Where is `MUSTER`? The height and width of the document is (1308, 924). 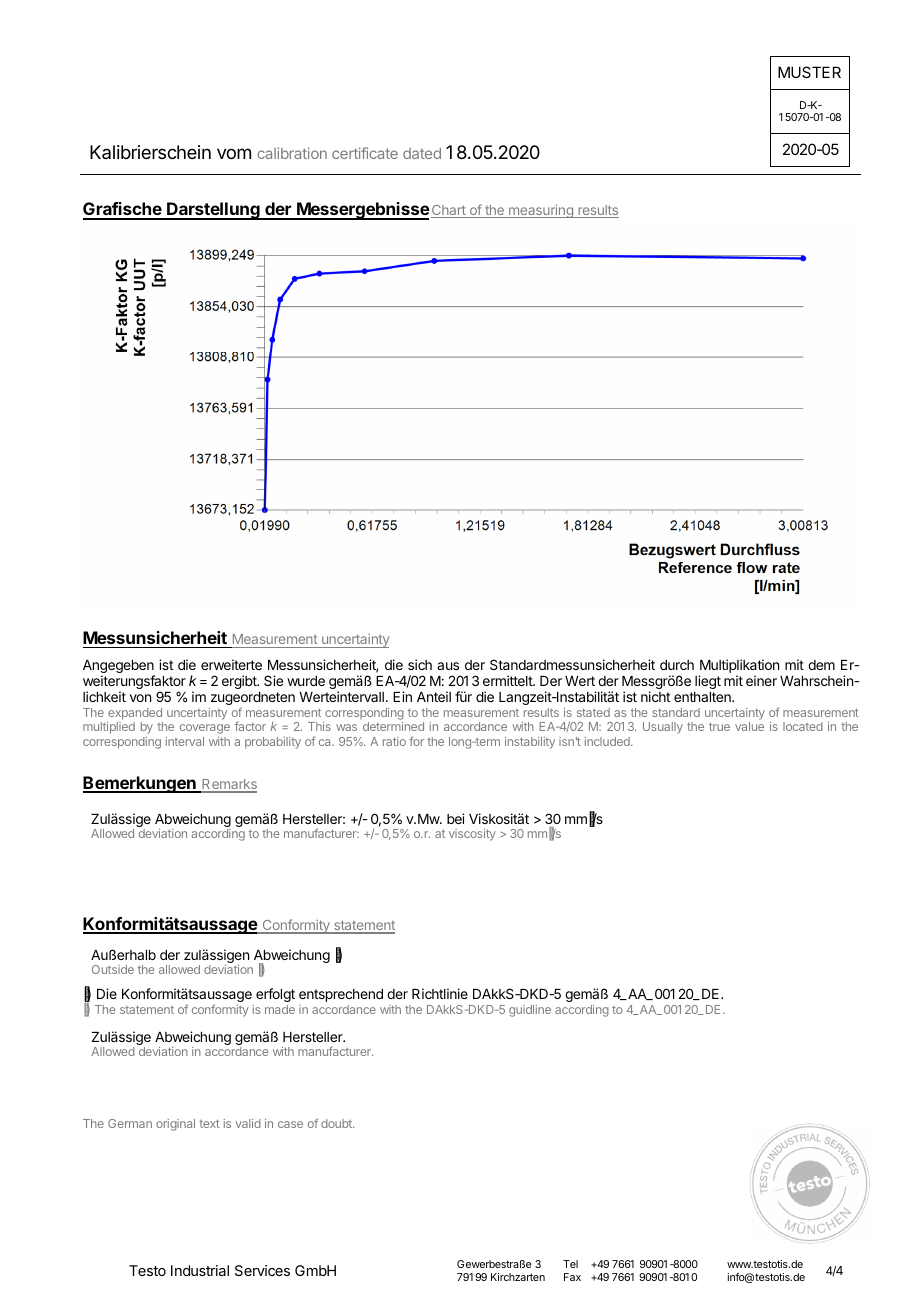
MUSTER is located at coordinates (809, 72).
